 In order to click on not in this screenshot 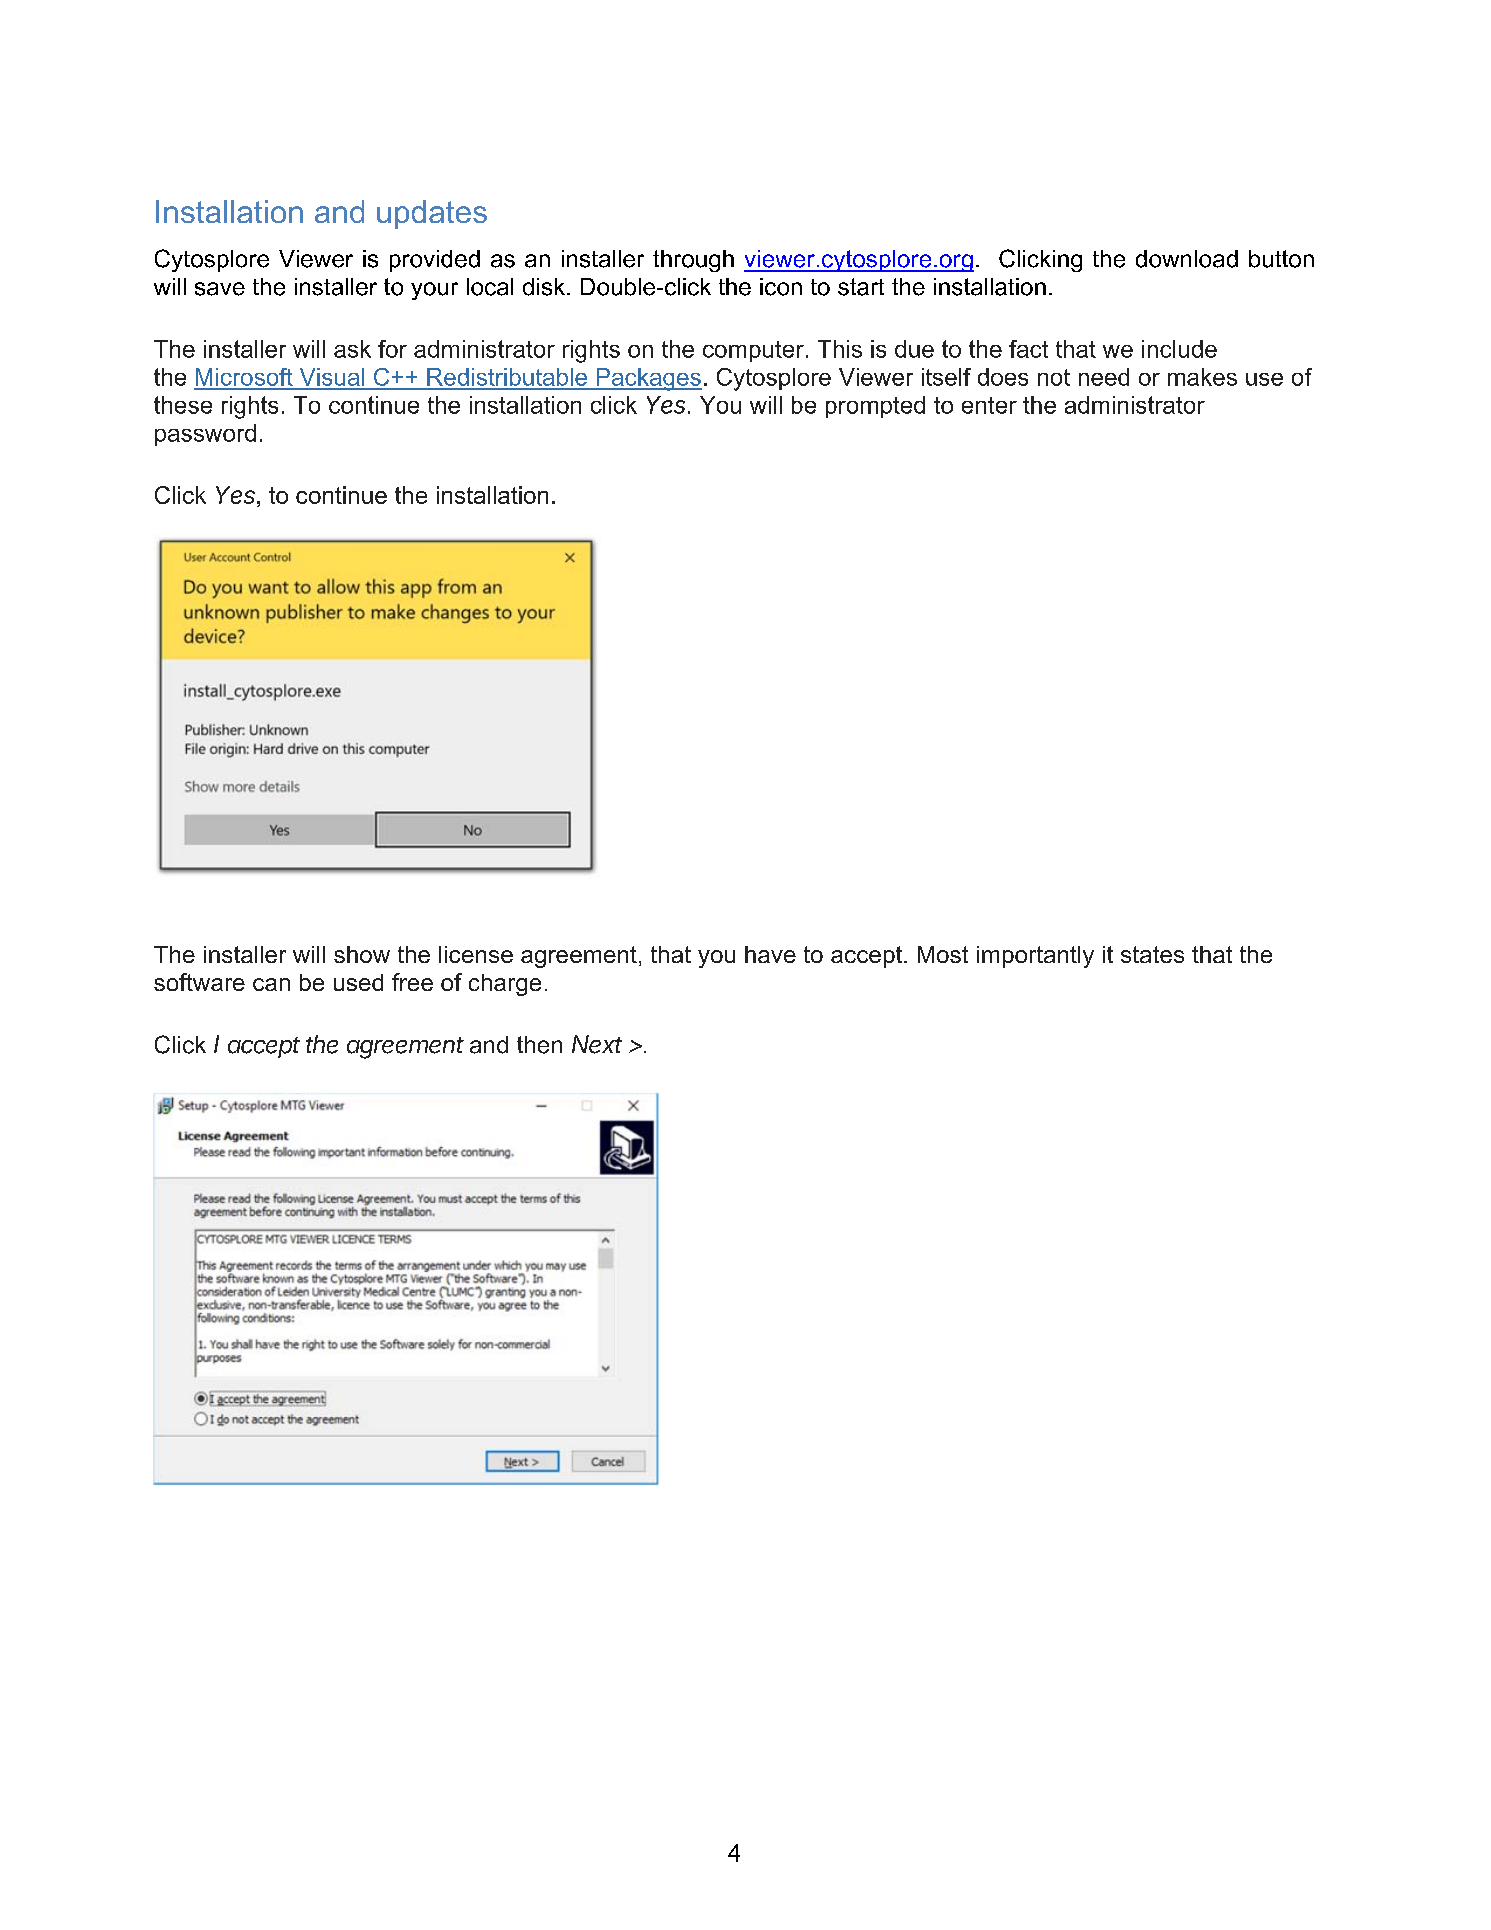, I will do `click(1054, 377)`.
